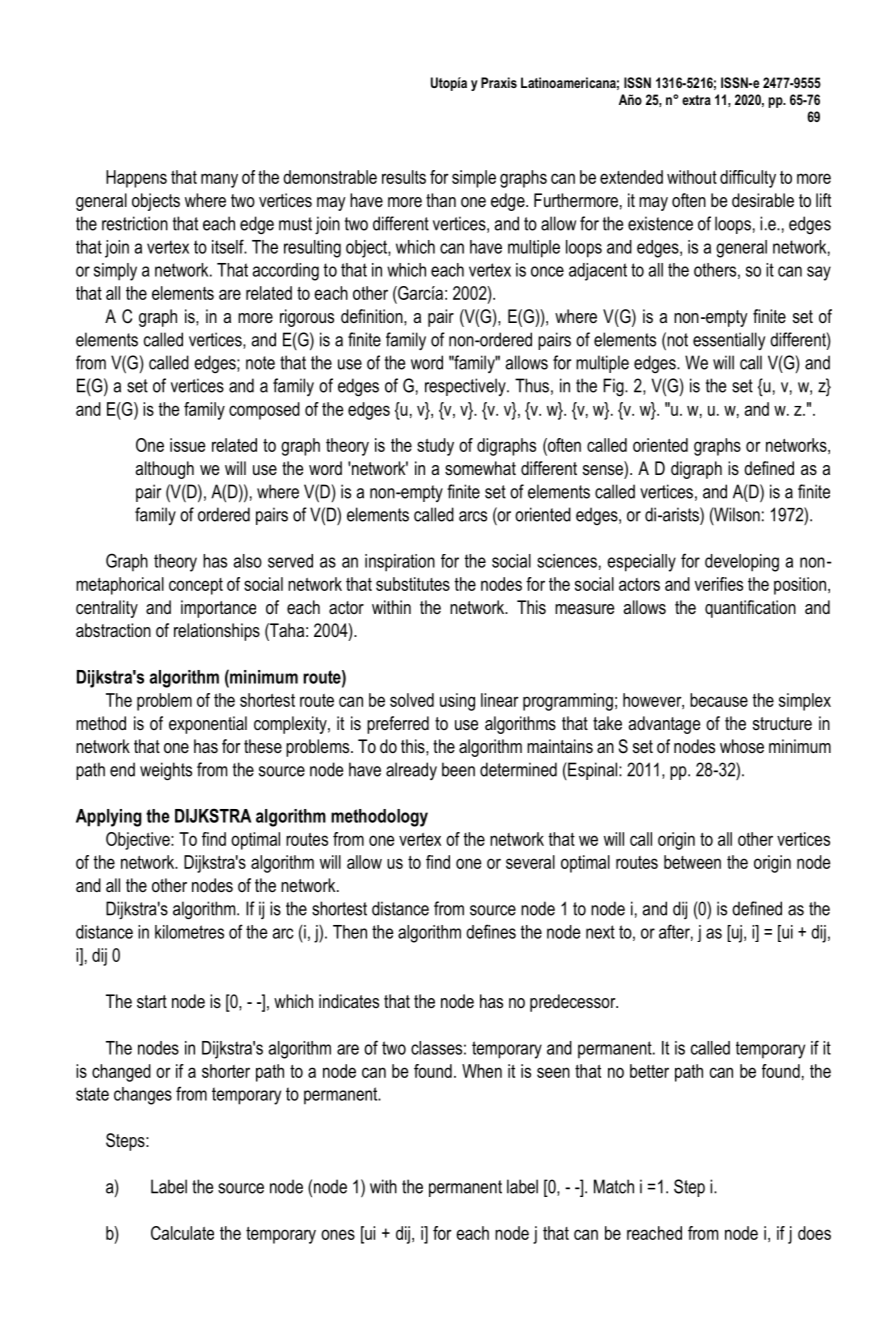 The width and height of the image is (896, 1342). What do you see at coordinates (499, 82) in the image?
I see `Praxis` at bounding box center [499, 82].
